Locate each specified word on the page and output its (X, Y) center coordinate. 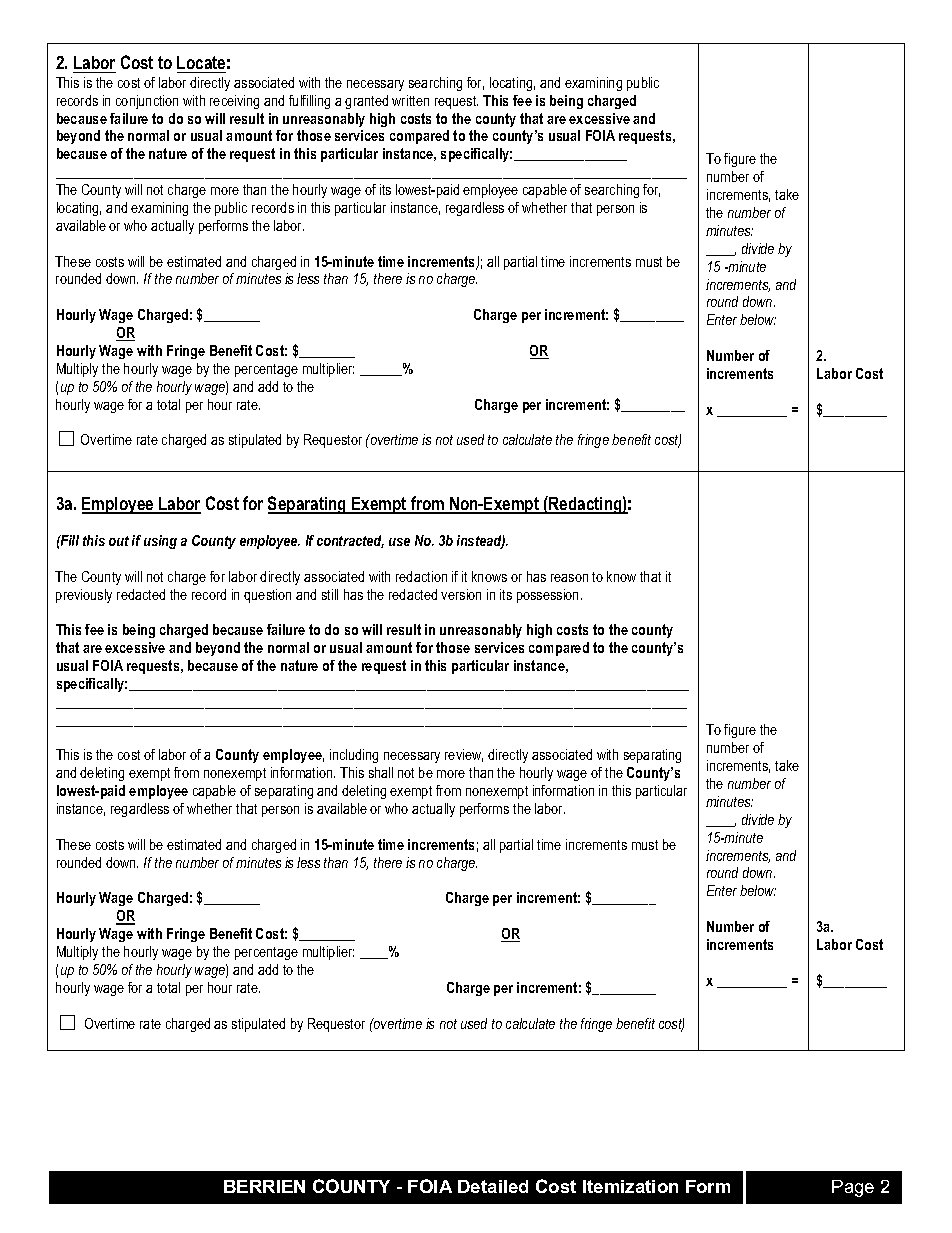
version (461, 594)
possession (549, 596)
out (119, 541)
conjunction (147, 102)
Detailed (493, 1186)
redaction (421, 576)
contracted (350, 541)
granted (366, 102)
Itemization (630, 1186)
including (354, 756)
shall (381, 772)
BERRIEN (264, 1186)
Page (853, 1188)
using (160, 542)
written (410, 100)
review (464, 755)
